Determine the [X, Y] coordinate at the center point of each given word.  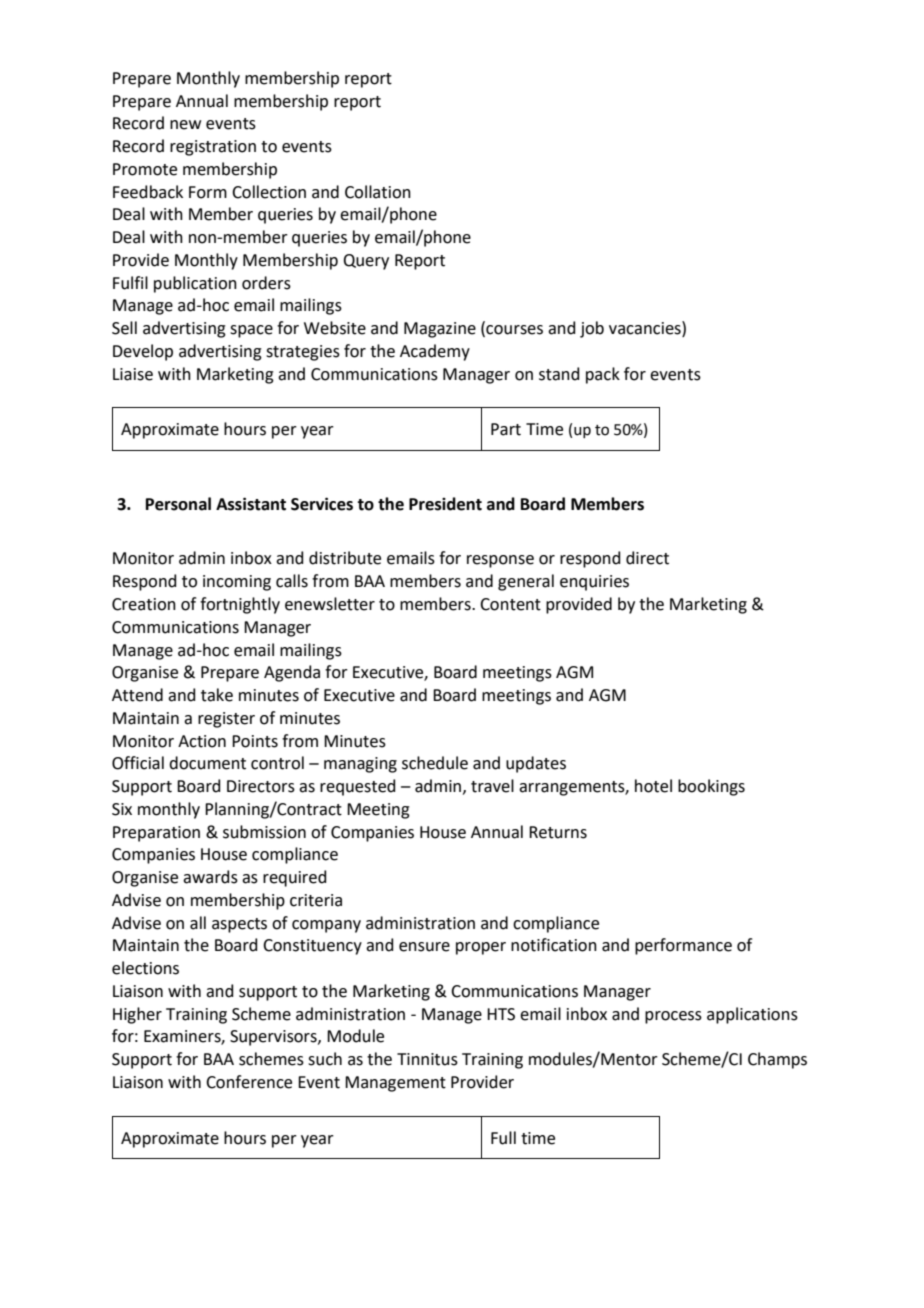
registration [213, 148]
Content [510, 604]
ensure [424, 947]
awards [210, 877]
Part [506, 429]
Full [503, 1138]
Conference [249, 1082]
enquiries [594, 583]
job [592, 329]
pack [603, 375]
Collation [378, 192]
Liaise [133, 374]
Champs [777, 1060]
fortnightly [240, 605]
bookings [711, 787]
